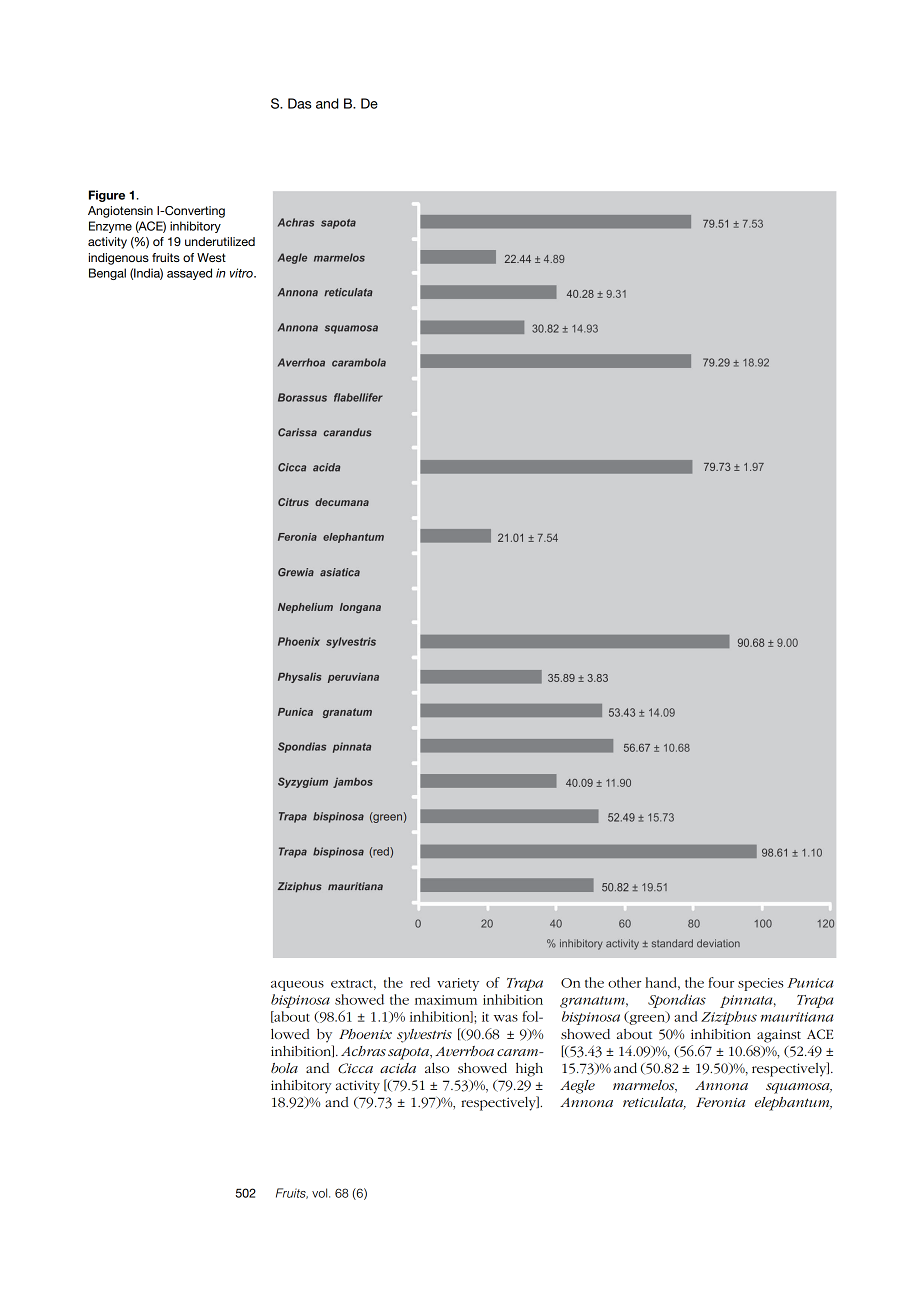 This screenshot has width=924, height=1308. I want to click on underutilized, so click(220, 241).
